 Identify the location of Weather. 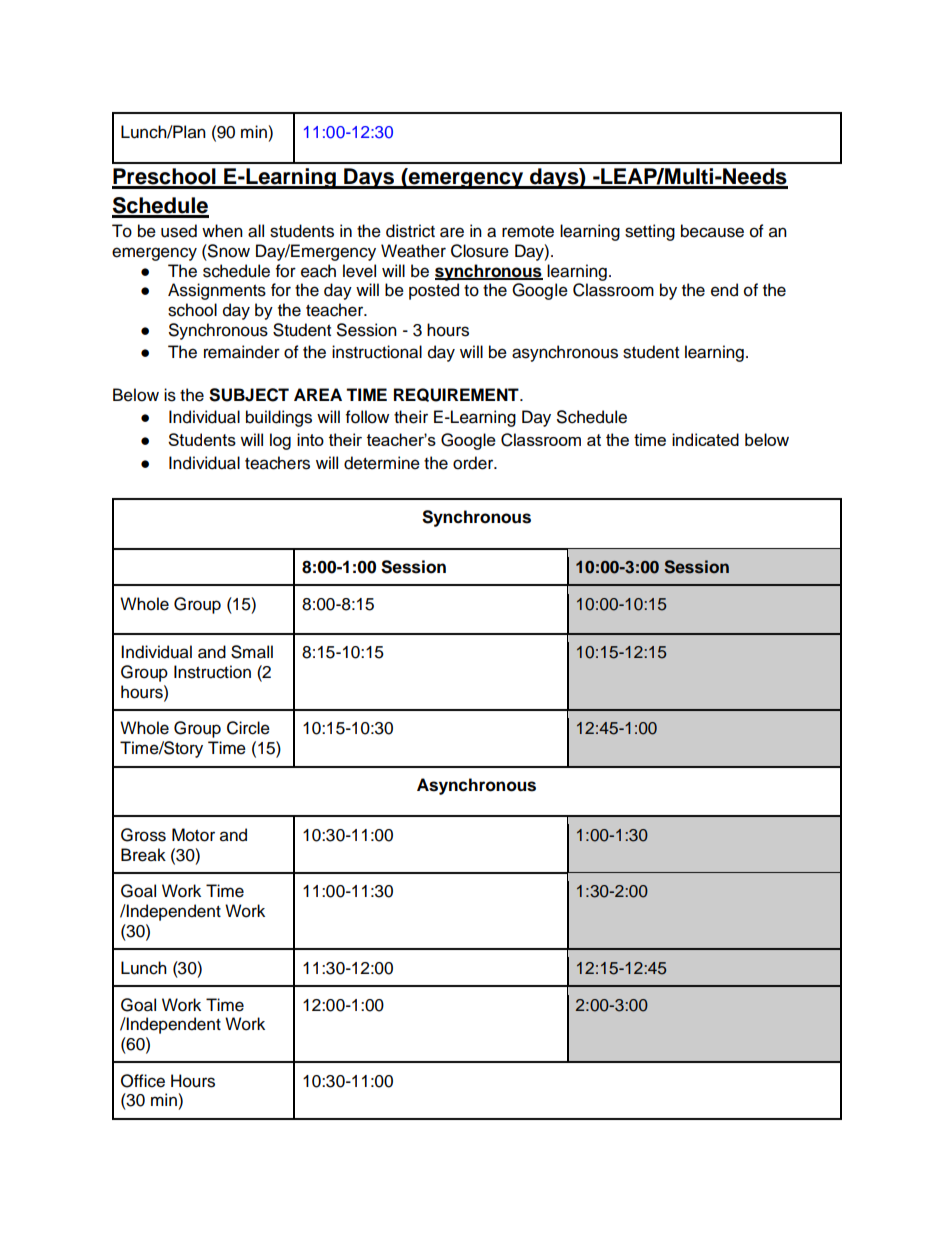
(413, 251).
